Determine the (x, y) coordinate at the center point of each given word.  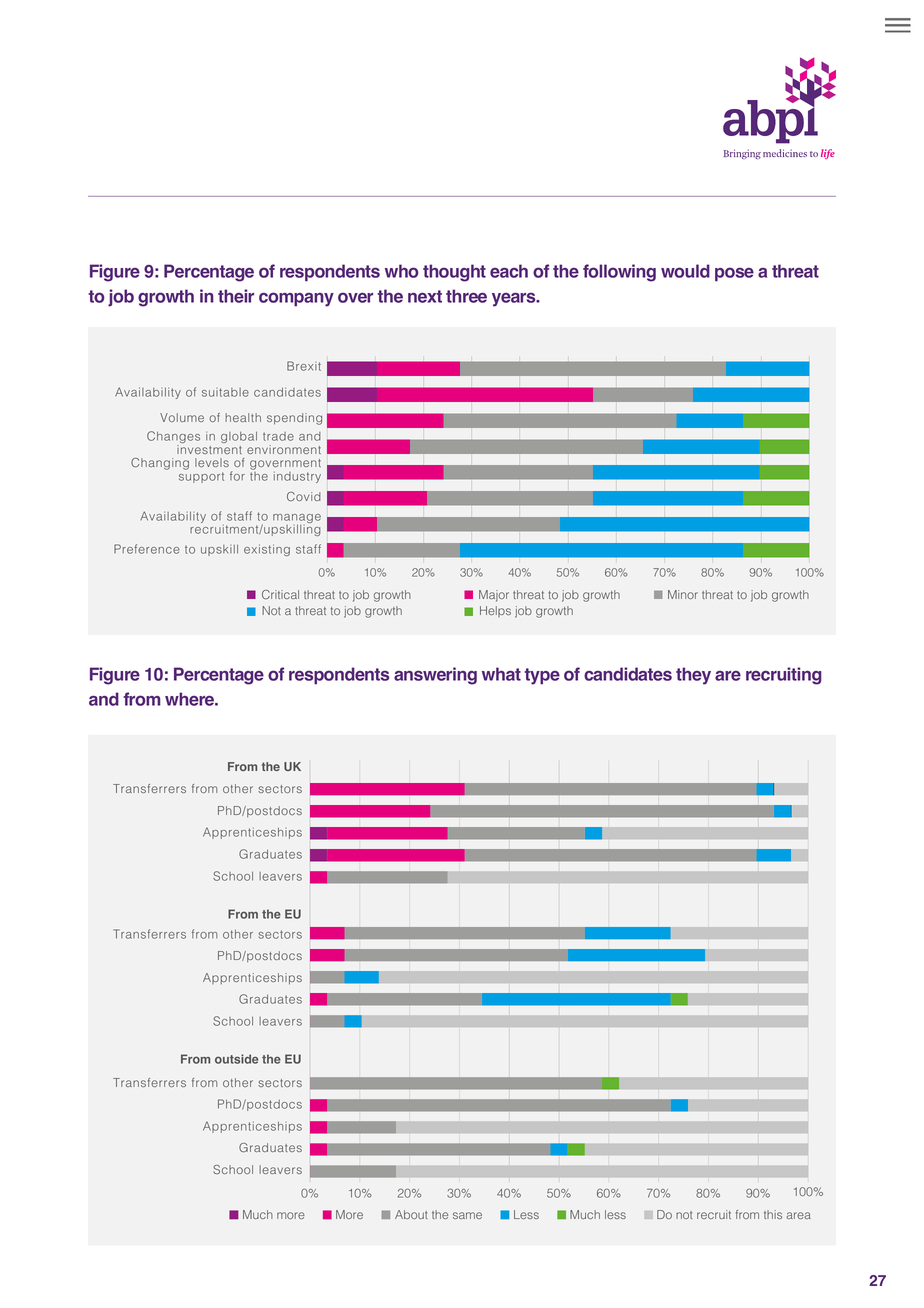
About (411, 1214)
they (693, 676)
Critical (280, 595)
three (466, 296)
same (467, 1215)
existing (267, 550)
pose (734, 274)
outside (236, 1059)
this (773, 1214)
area (798, 1215)
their (236, 296)
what (501, 674)
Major (494, 596)
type (542, 676)
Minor (683, 594)
